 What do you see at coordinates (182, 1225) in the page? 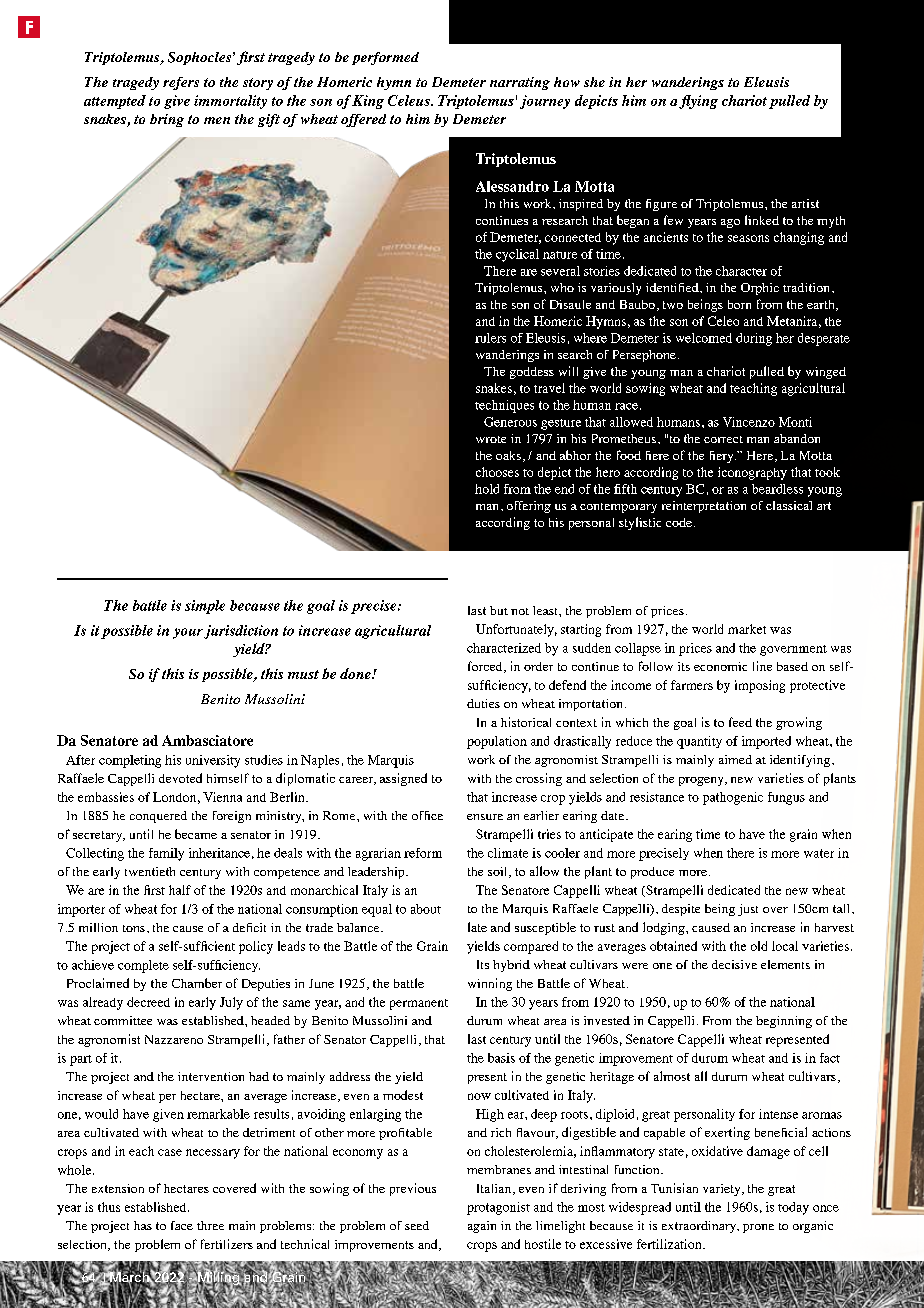
I see `face` at bounding box center [182, 1225].
